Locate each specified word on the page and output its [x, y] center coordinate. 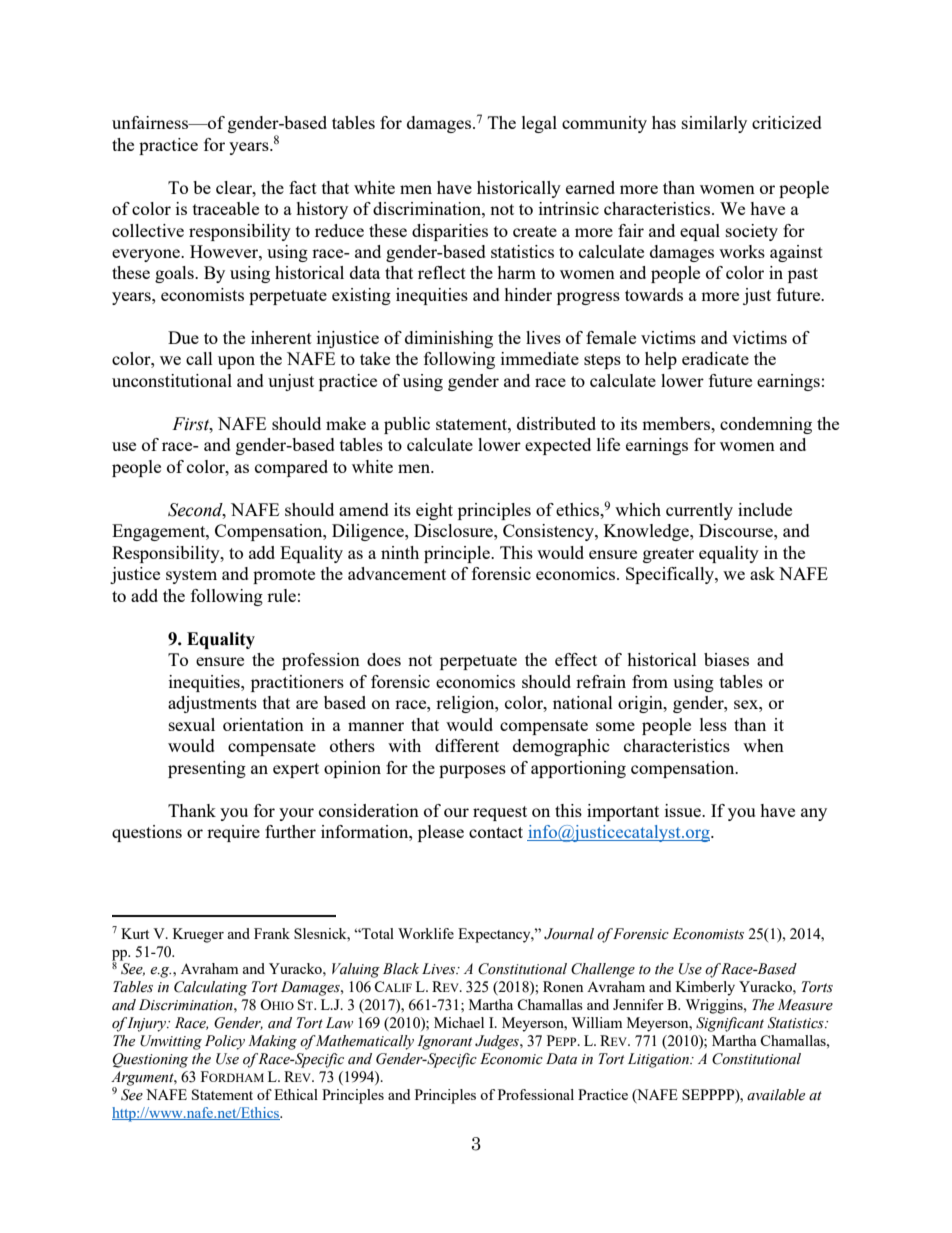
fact [303, 187]
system [191, 576]
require [233, 833]
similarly [714, 124]
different [467, 745]
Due [183, 337]
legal [539, 124]
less [713, 724]
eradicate [715, 358]
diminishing [449, 339]
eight [434, 511]
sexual [192, 724]
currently [699, 511]
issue [684, 810]
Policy [225, 1042]
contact [496, 832]
